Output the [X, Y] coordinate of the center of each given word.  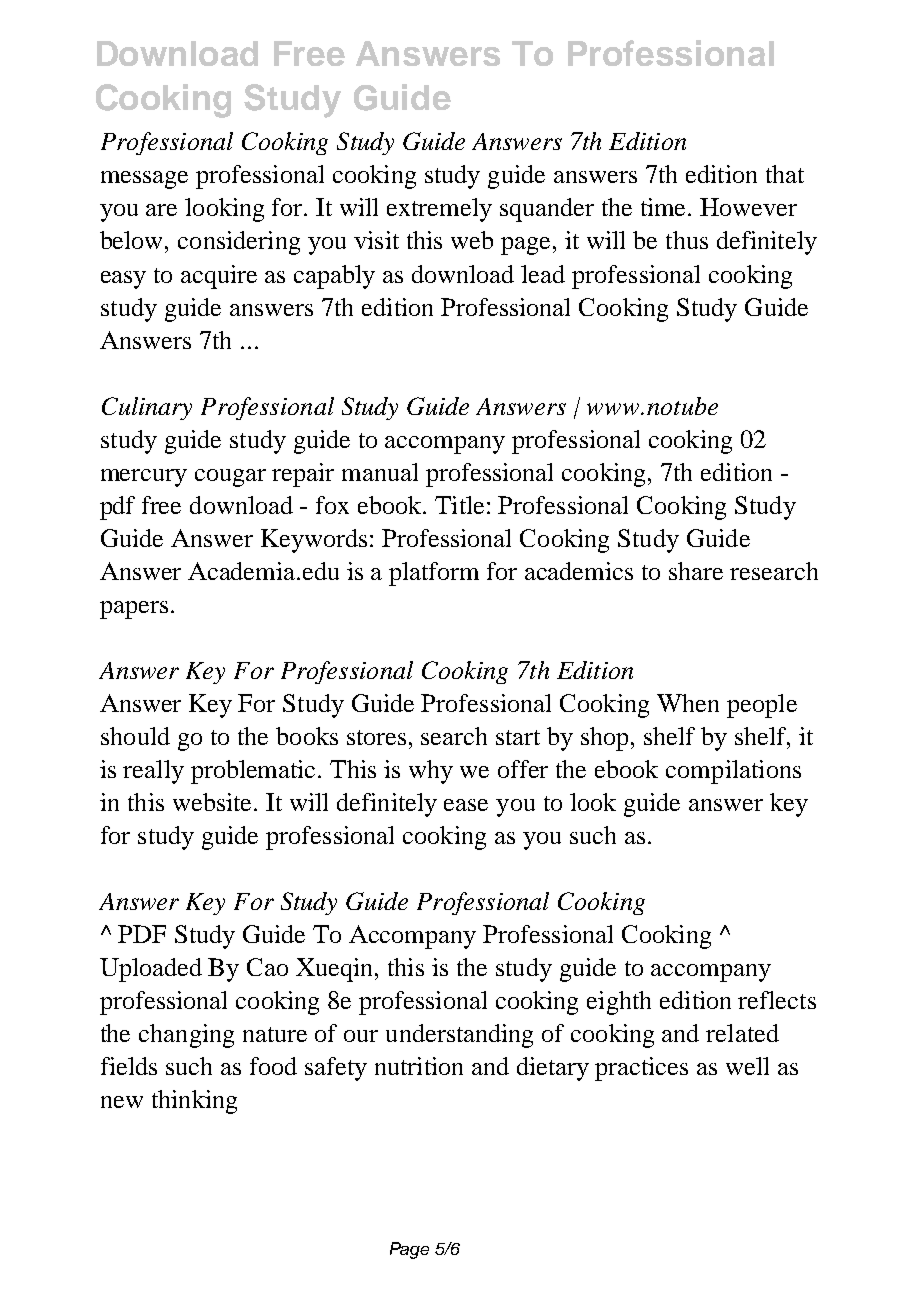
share [696, 571]
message [144, 180]
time [665, 207]
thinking [194, 1102]
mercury [144, 478]
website [214, 802]
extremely [439, 210]
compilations [733, 772]
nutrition [419, 1066]
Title [459, 505]
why [431, 772]
